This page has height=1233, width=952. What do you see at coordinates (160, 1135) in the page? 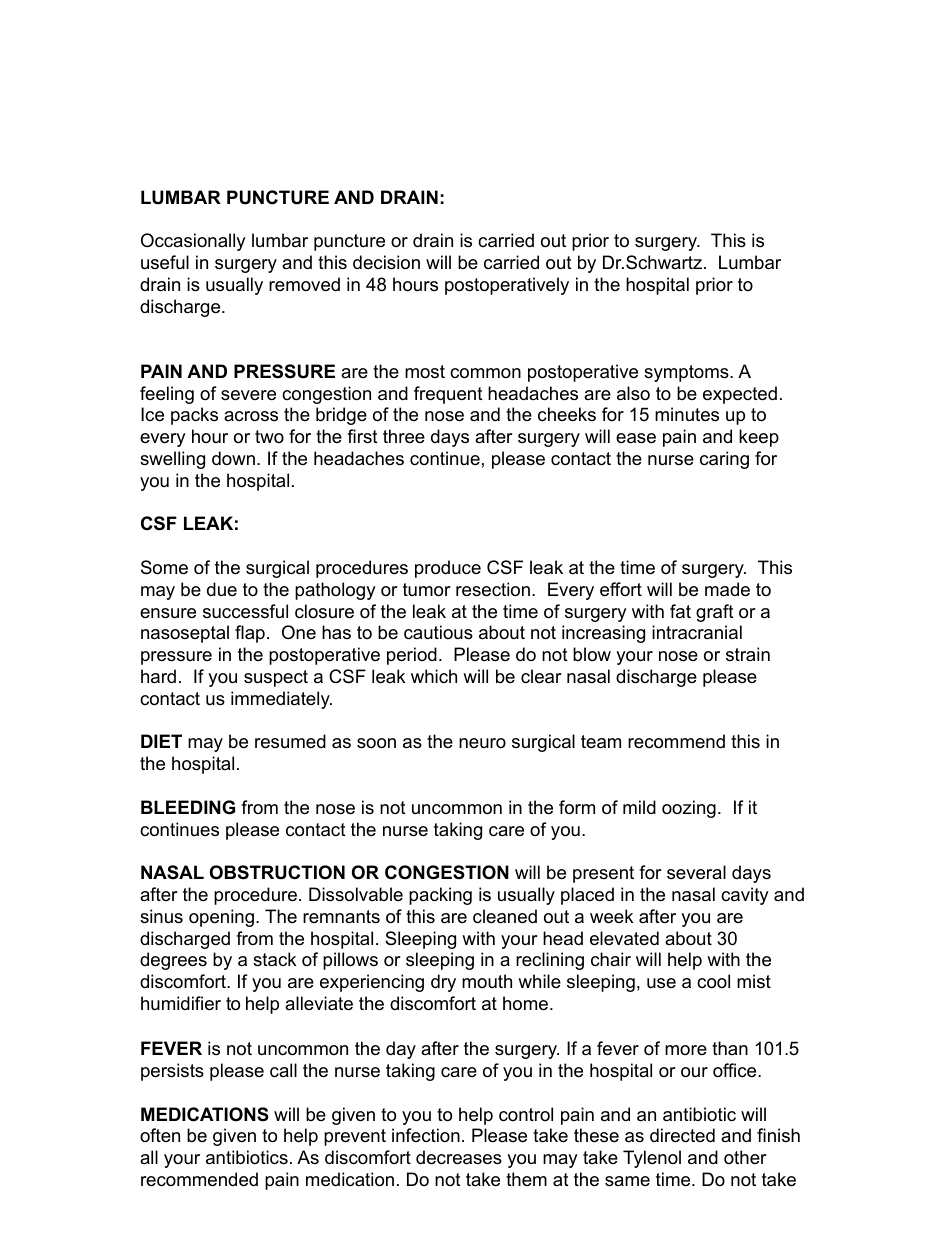
I see `often` at bounding box center [160, 1135].
